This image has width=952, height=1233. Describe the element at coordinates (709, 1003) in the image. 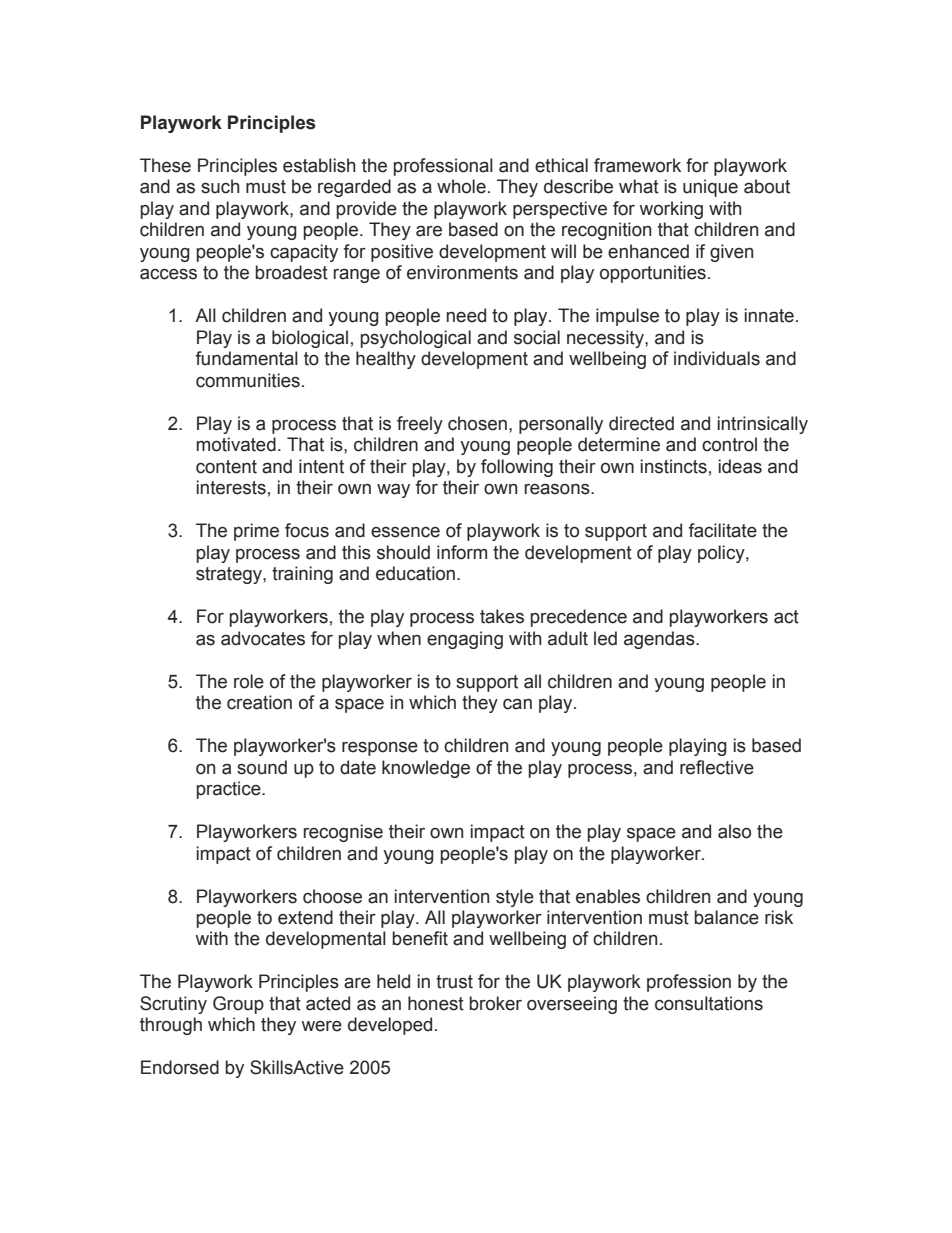

I see `consultations` at that location.
